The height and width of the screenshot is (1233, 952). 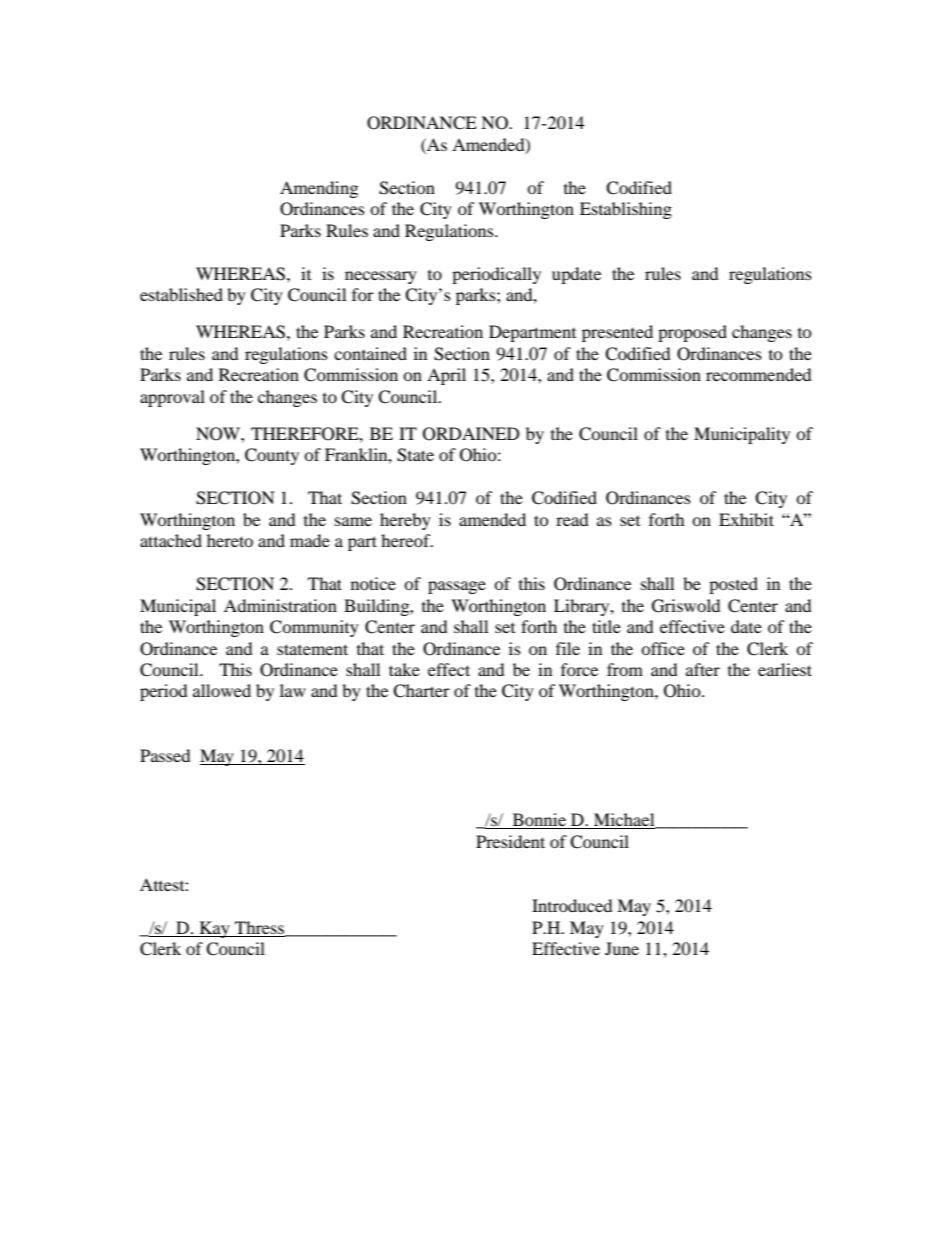 I want to click on approval, so click(x=172, y=398).
